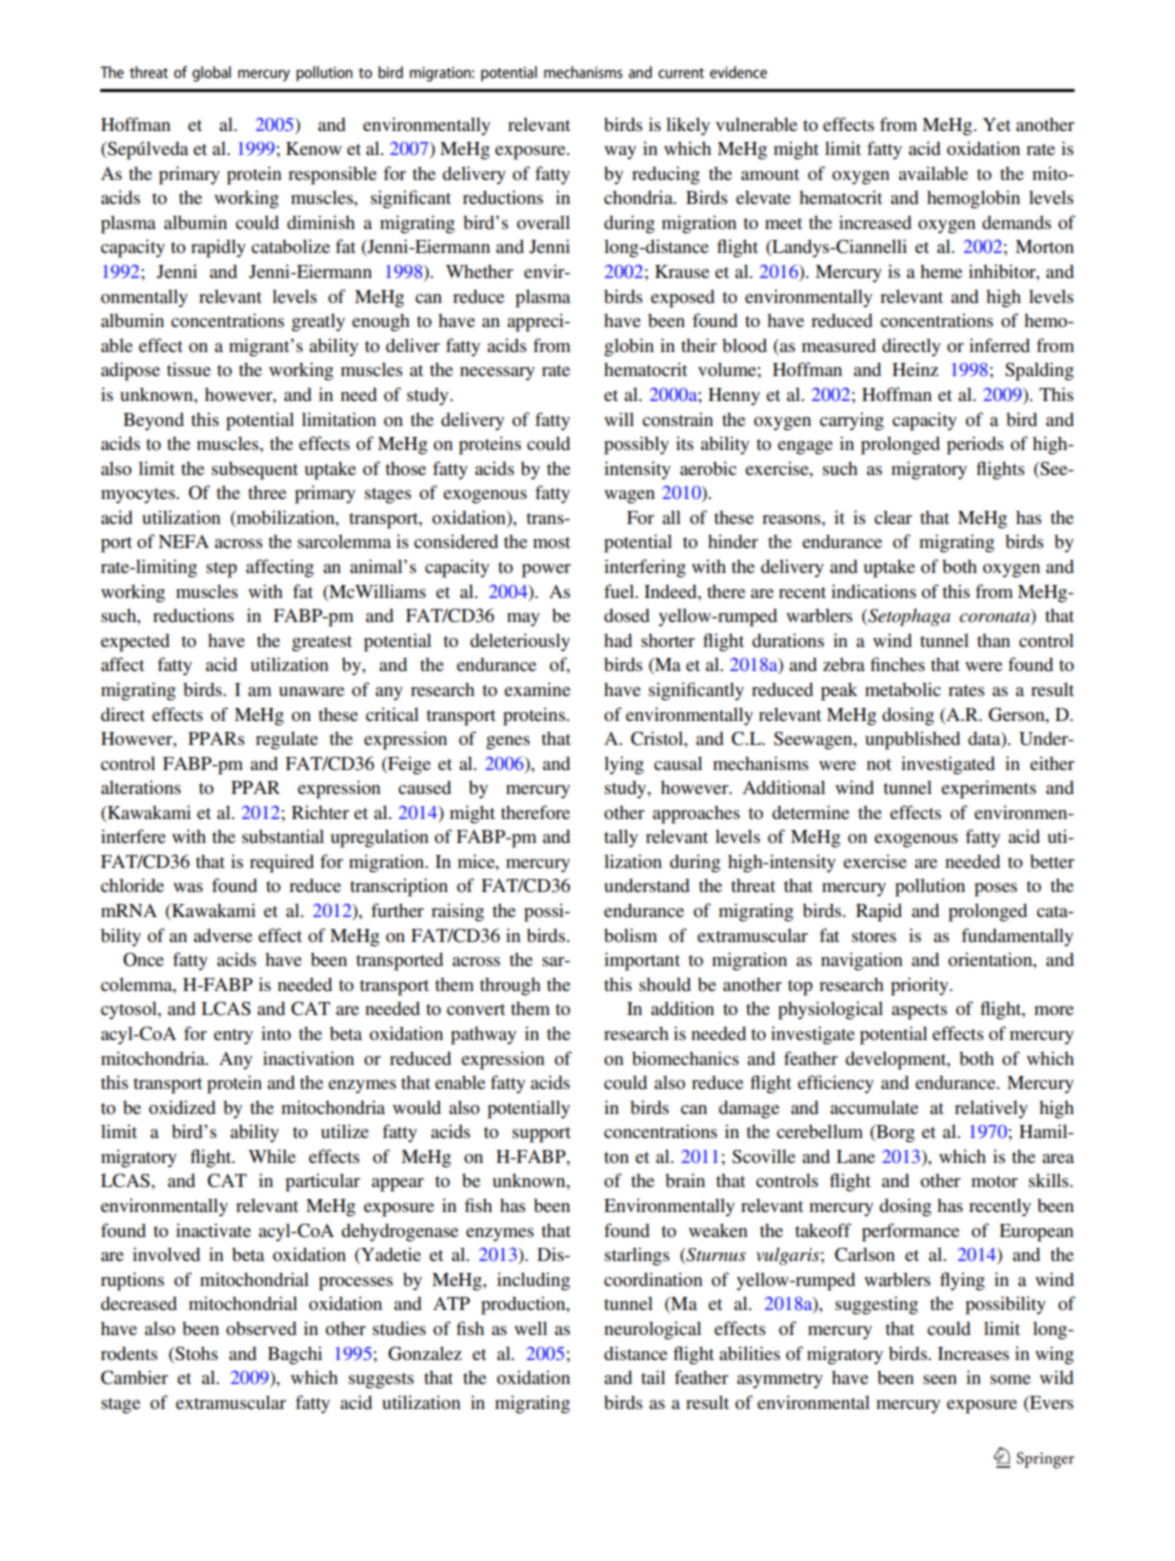  I want to click on genes, so click(508, 743).
